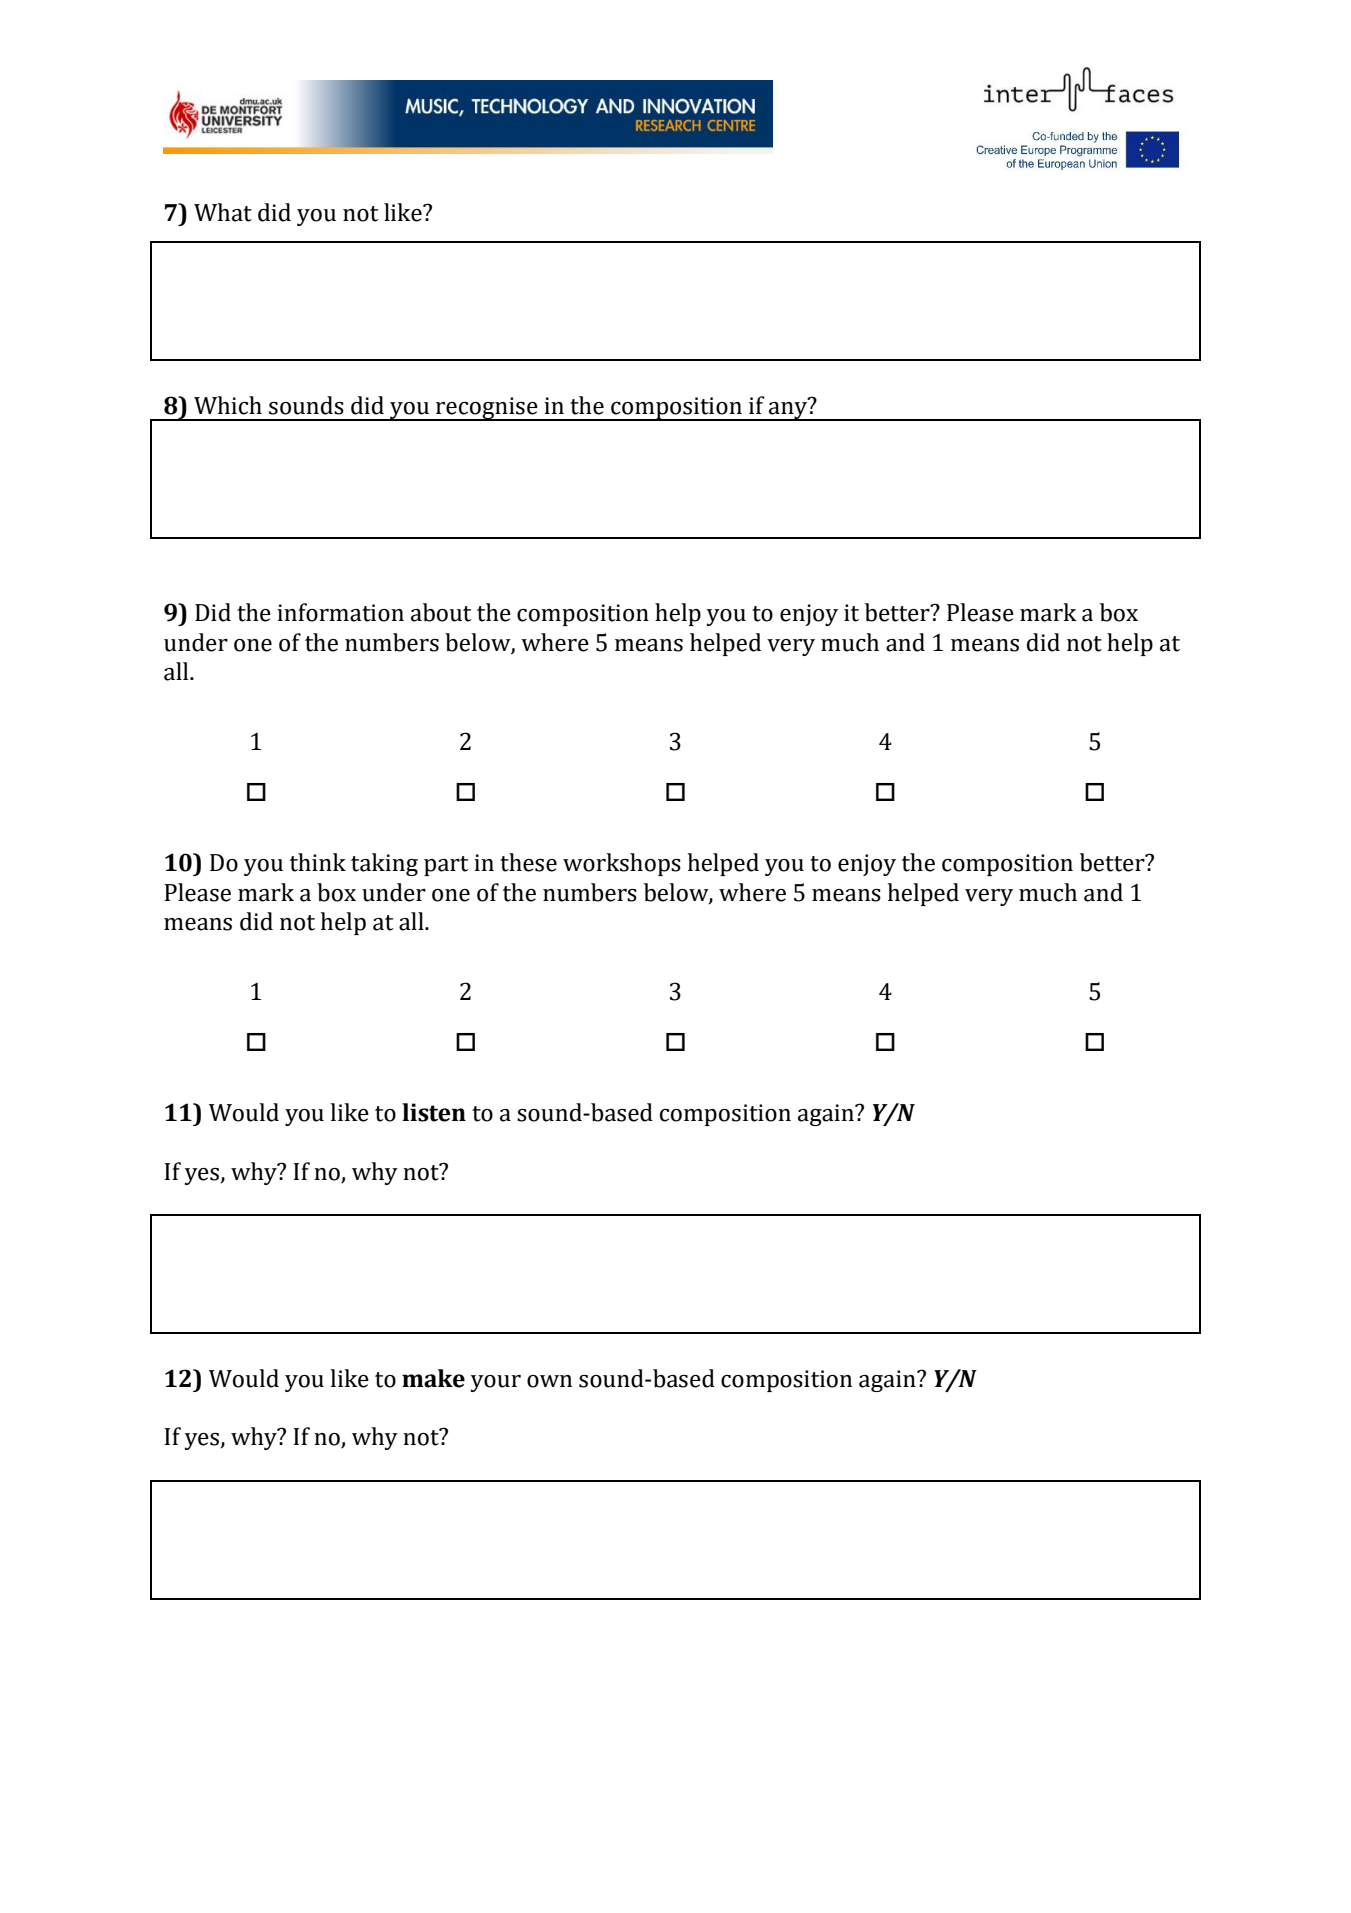 This image has width=1351, height=1913. Describe the element at coordinates (223, 212) in the image. I see `What` at that location.
